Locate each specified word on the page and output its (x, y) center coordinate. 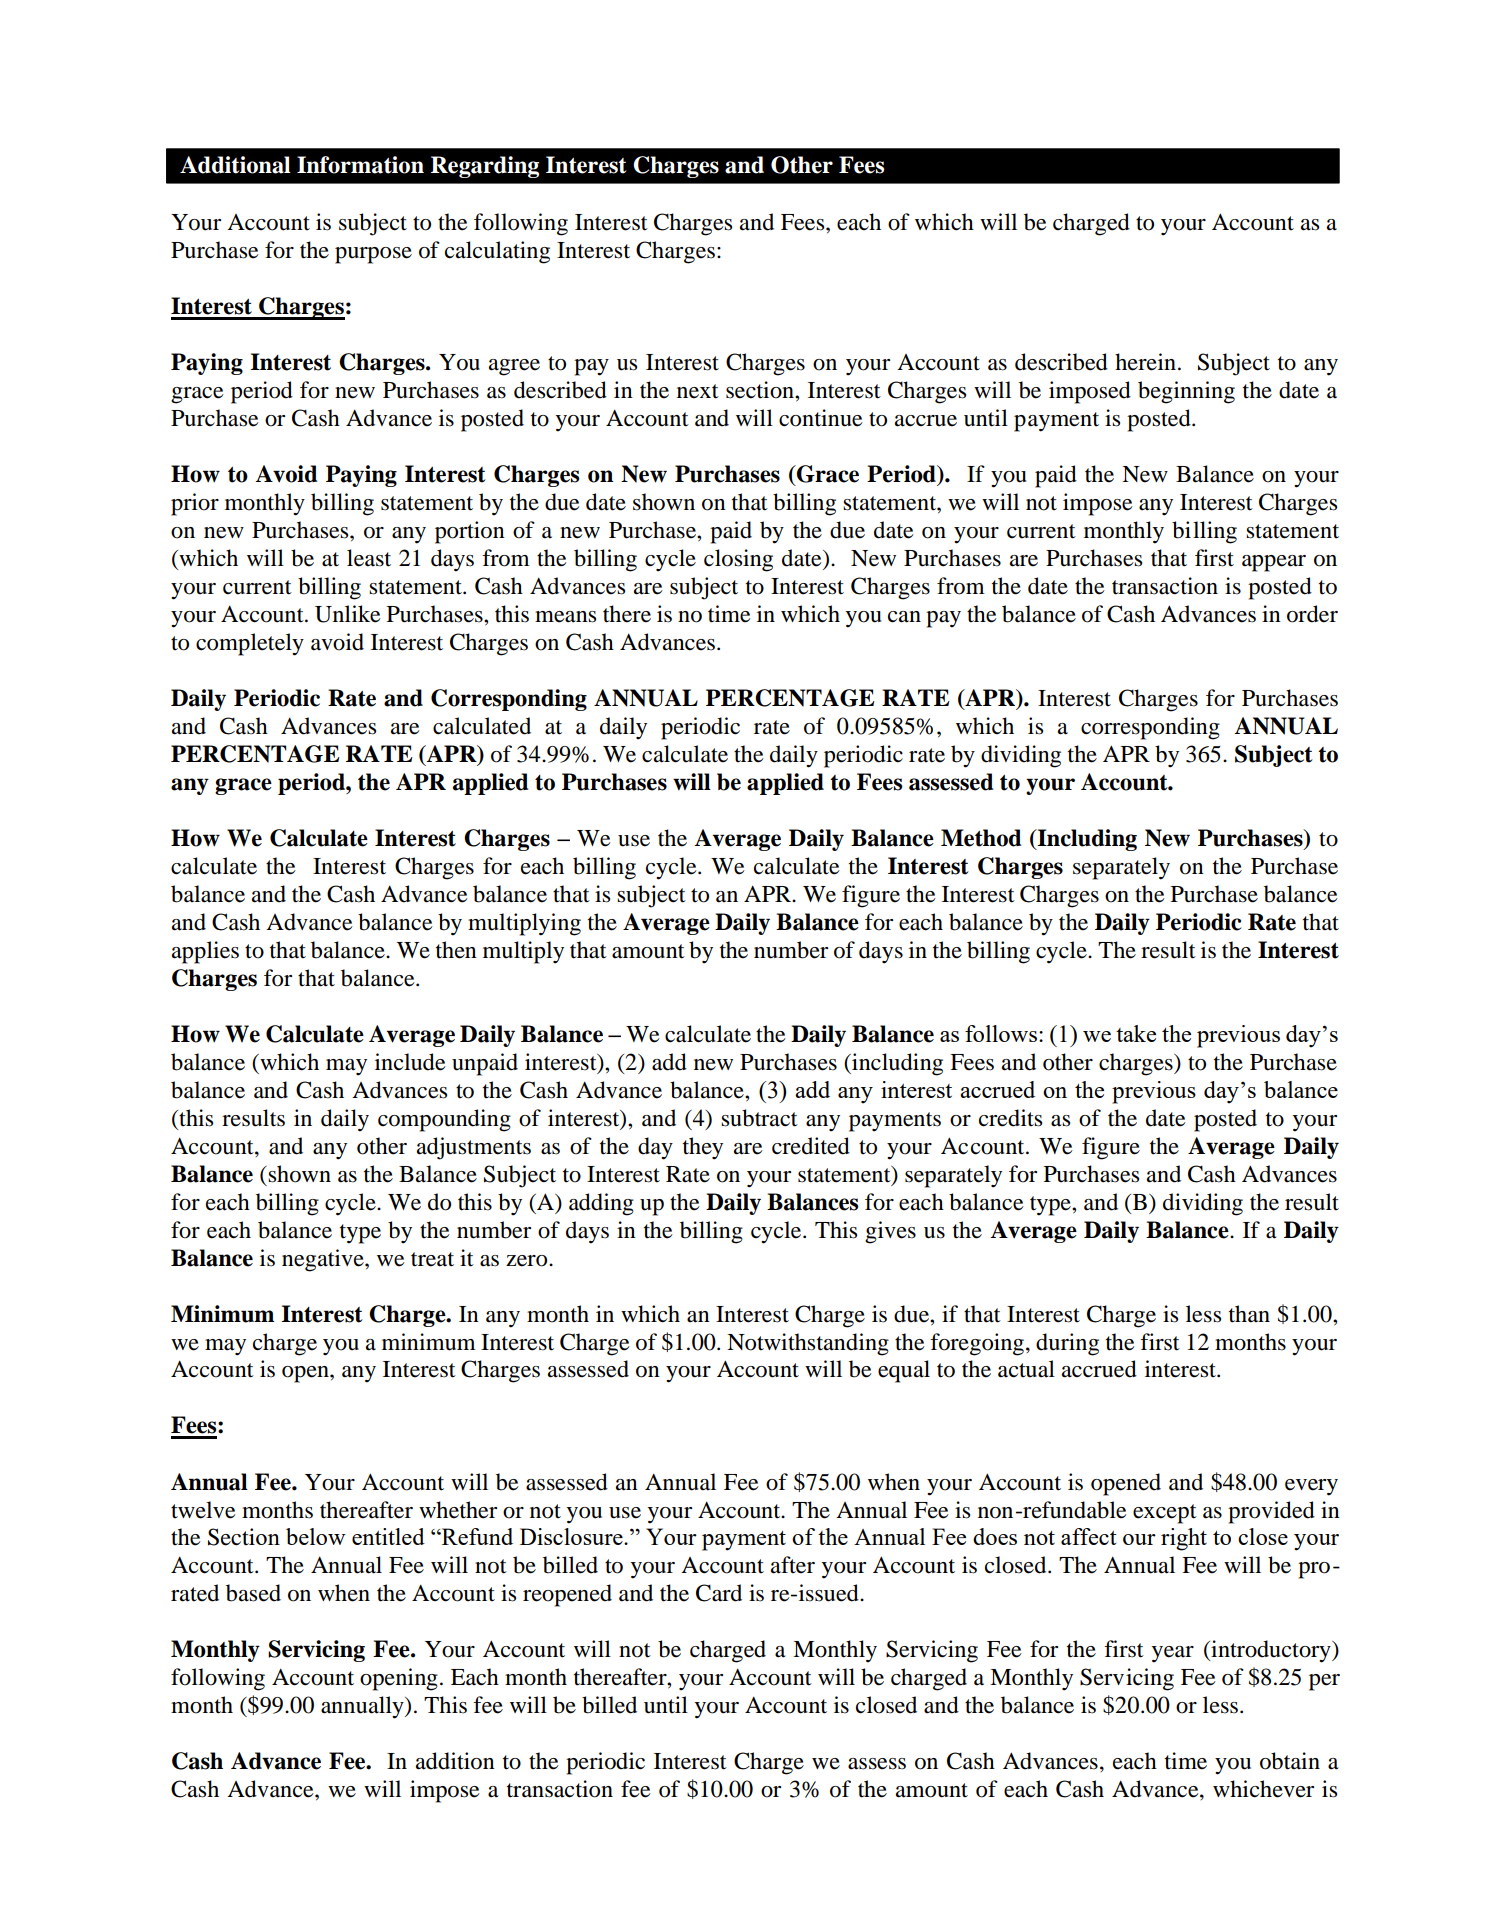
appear (1274, 563)
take (1136, 1033)
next (698, 391)
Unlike (348, 614)
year (1173, 1654)
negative (324, 1260)
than (1249, 1314)
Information (360, 165)
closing (738, 560)
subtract (759, 1118)
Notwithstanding (808, 1344)
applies (205, 952)
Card (719, 1593)
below (316, 1536)
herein (1145, 362)
